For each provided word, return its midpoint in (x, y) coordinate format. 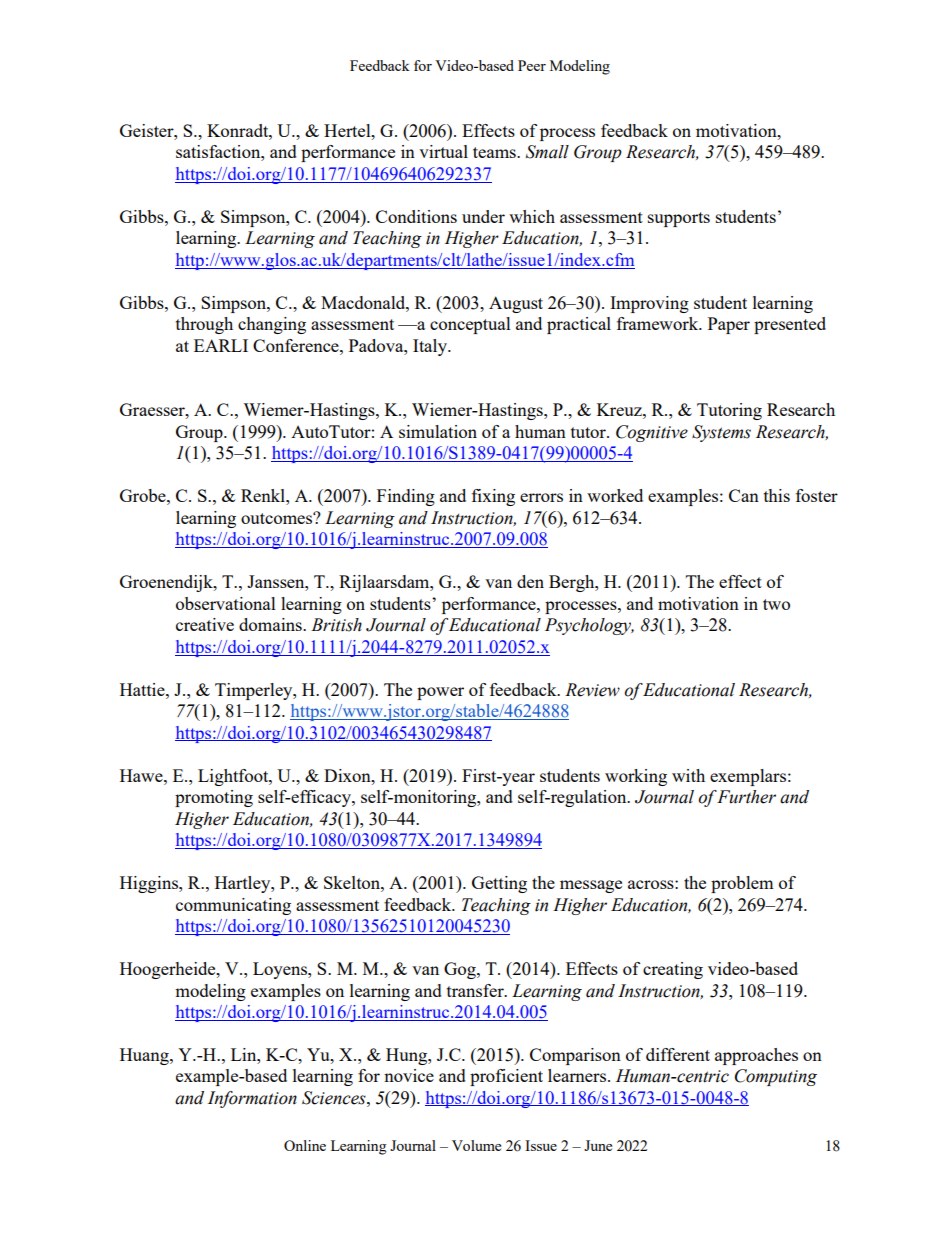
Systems (721, 433)
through (204, 325)
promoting (214, 798)
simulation (438, 431)
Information (252, 1099)
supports (679, 219)
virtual (443, 151)
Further (746, 797)
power (440, 693)
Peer (532, 65)
